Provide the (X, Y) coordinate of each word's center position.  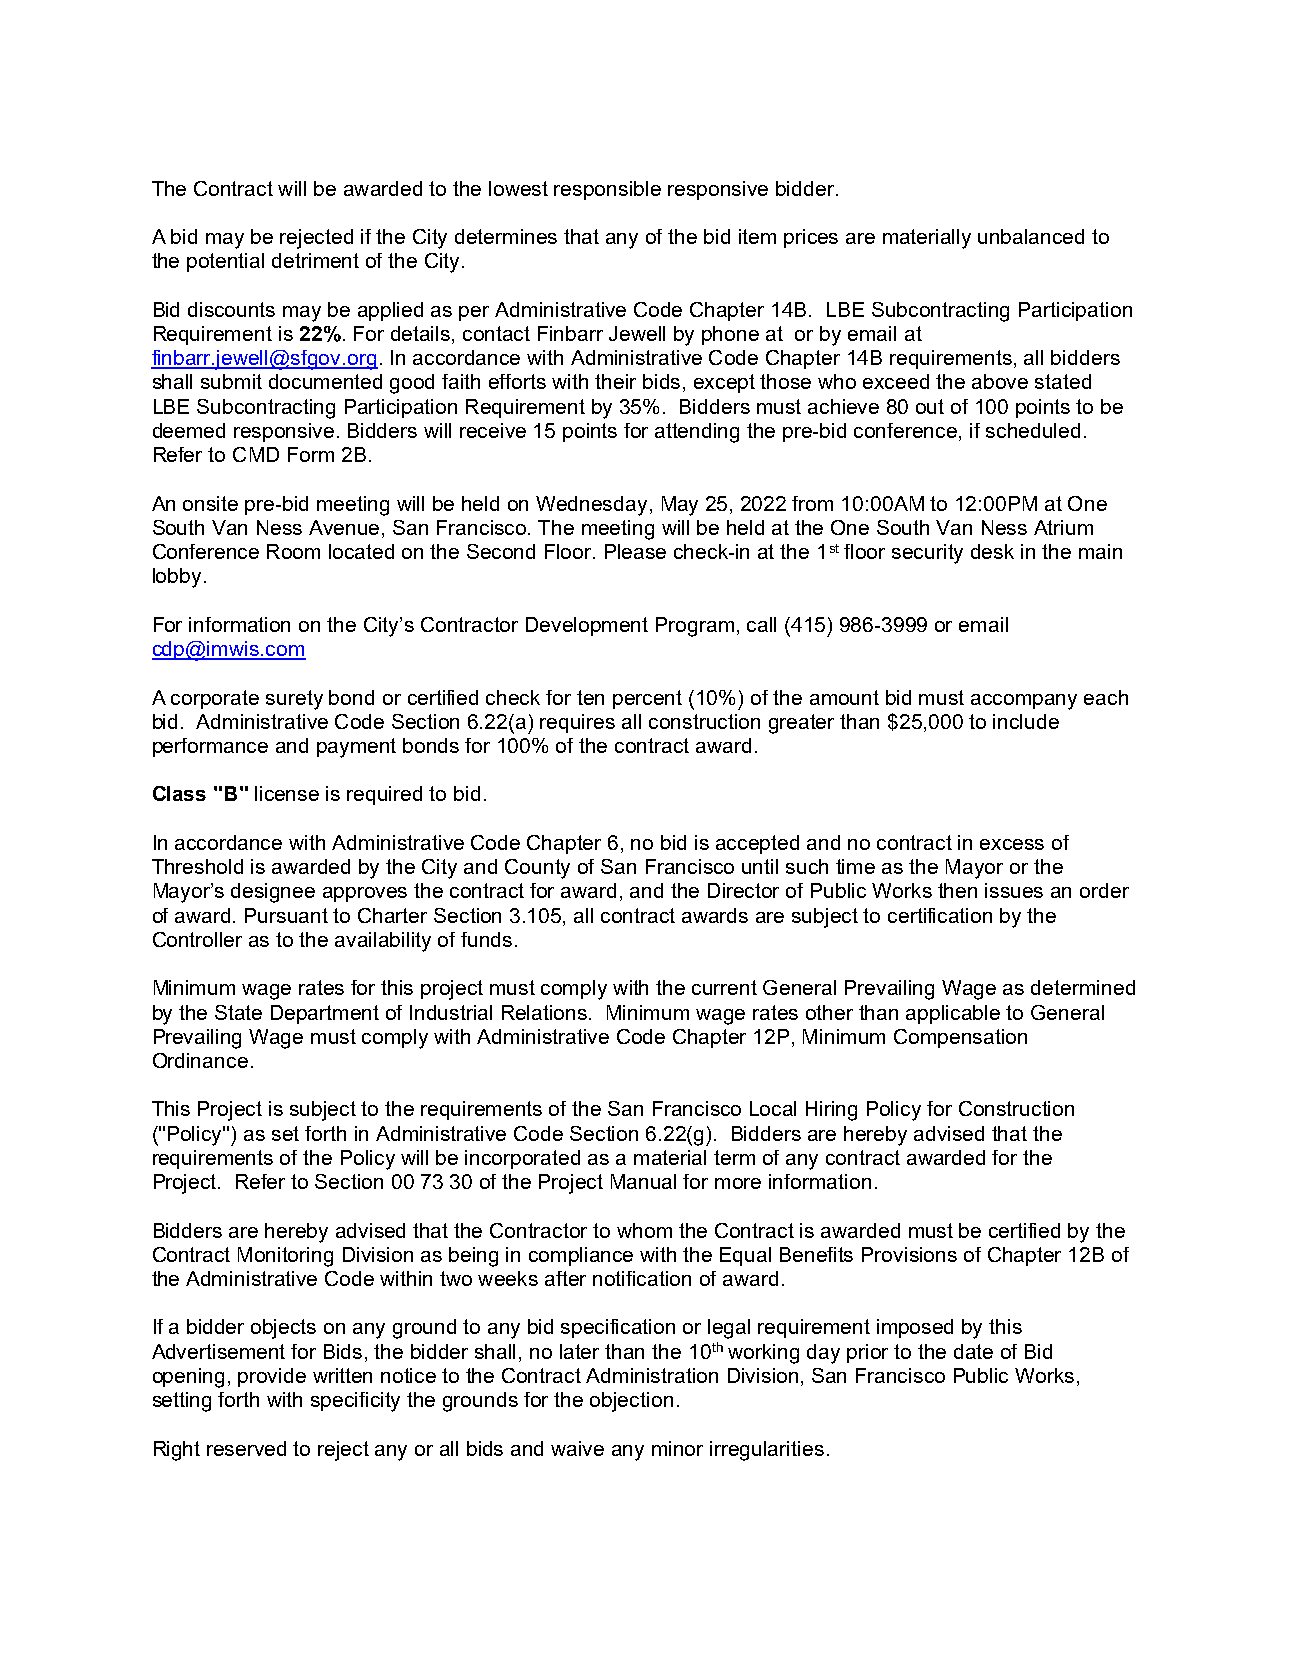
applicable (953, 1014)
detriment (315, 260)
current (724, 987)
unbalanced (1031, 236)
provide (272, 1377)
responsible (607, 190)
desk (992, 551)
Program (695, 627)
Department (325, 1014)
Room (293, 551)
